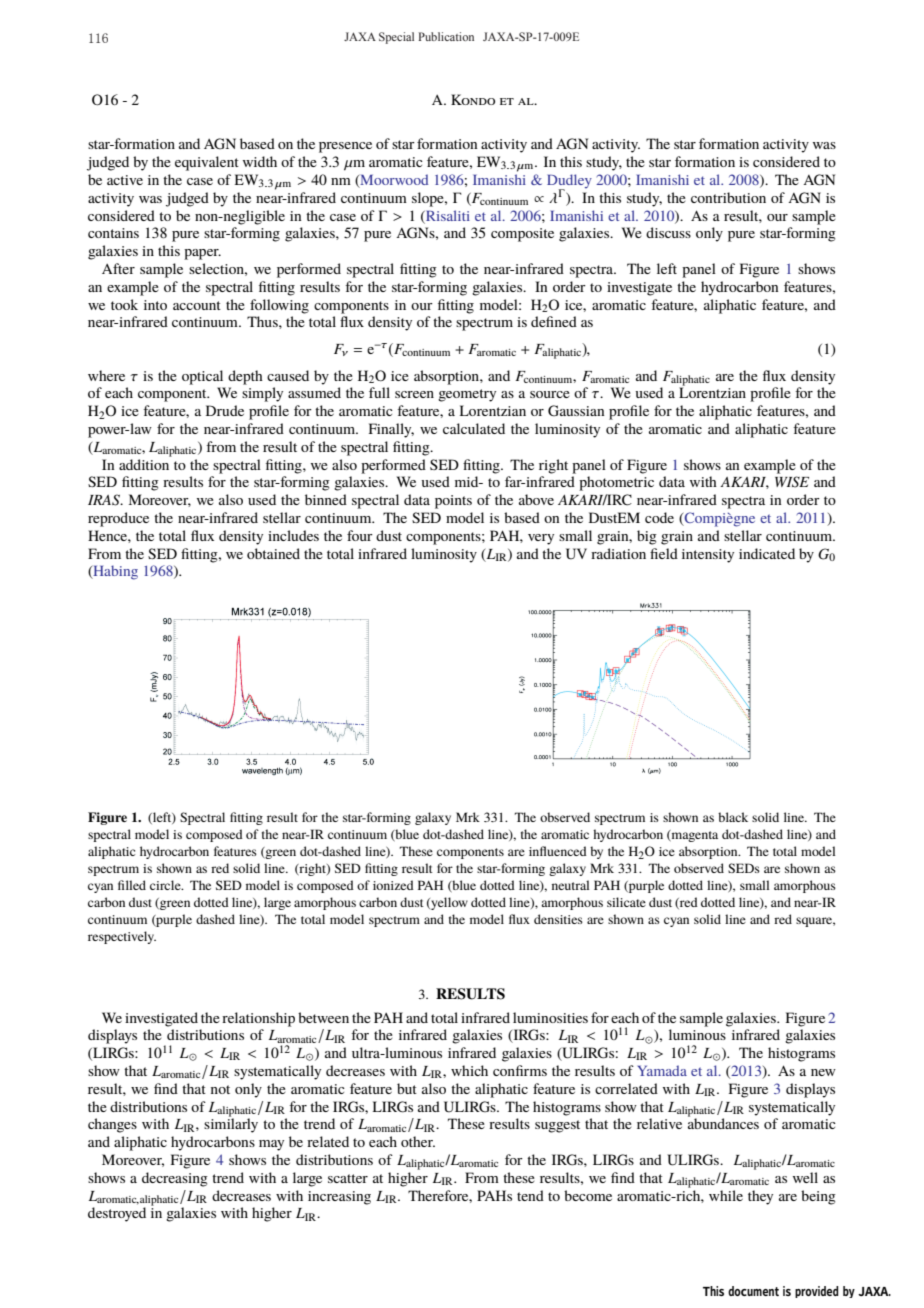  I want to click on very, so click(541, 539).
